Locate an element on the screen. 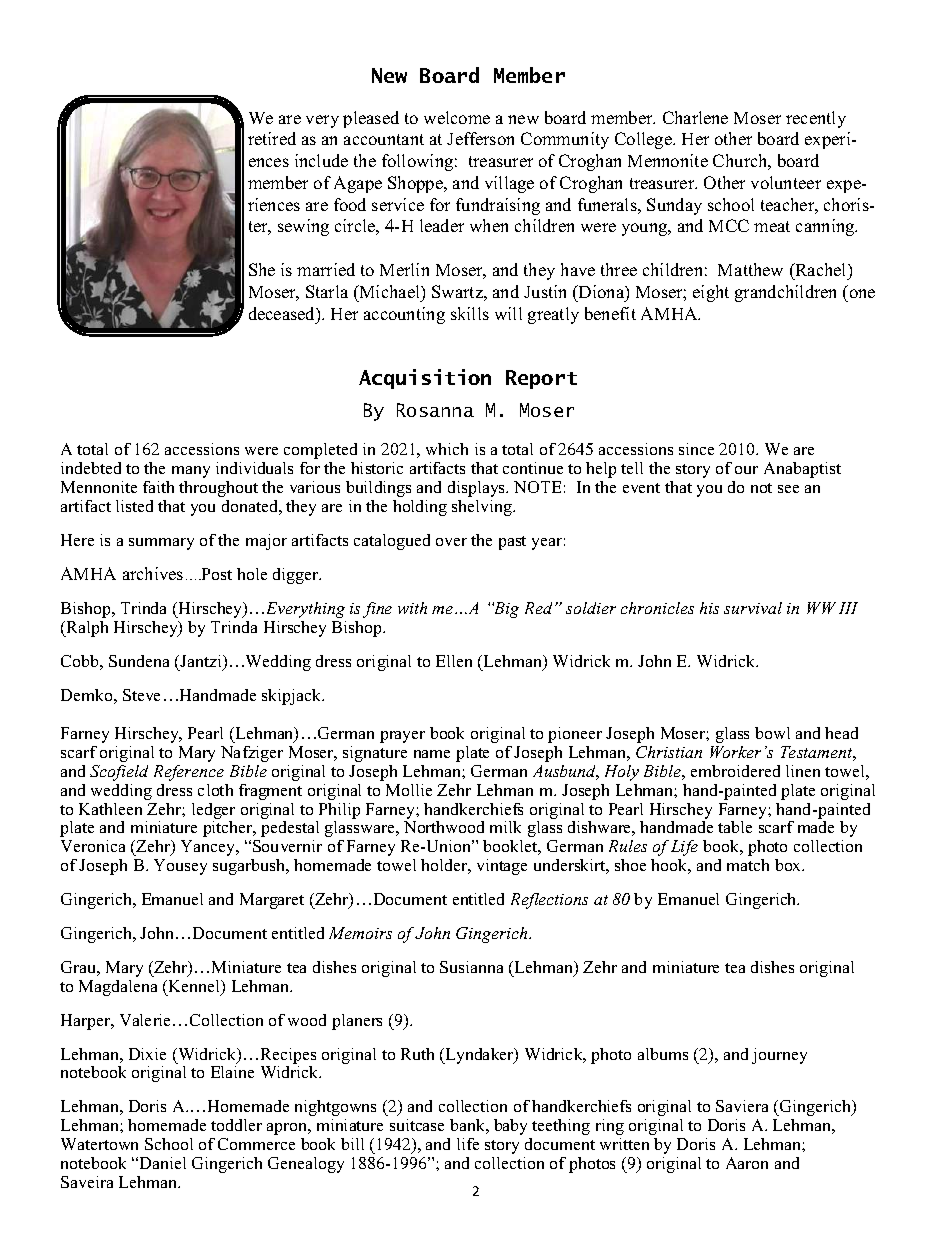 The width and height of the screenshot is (952, 1233). faith is located at coordinates (158, 487).
